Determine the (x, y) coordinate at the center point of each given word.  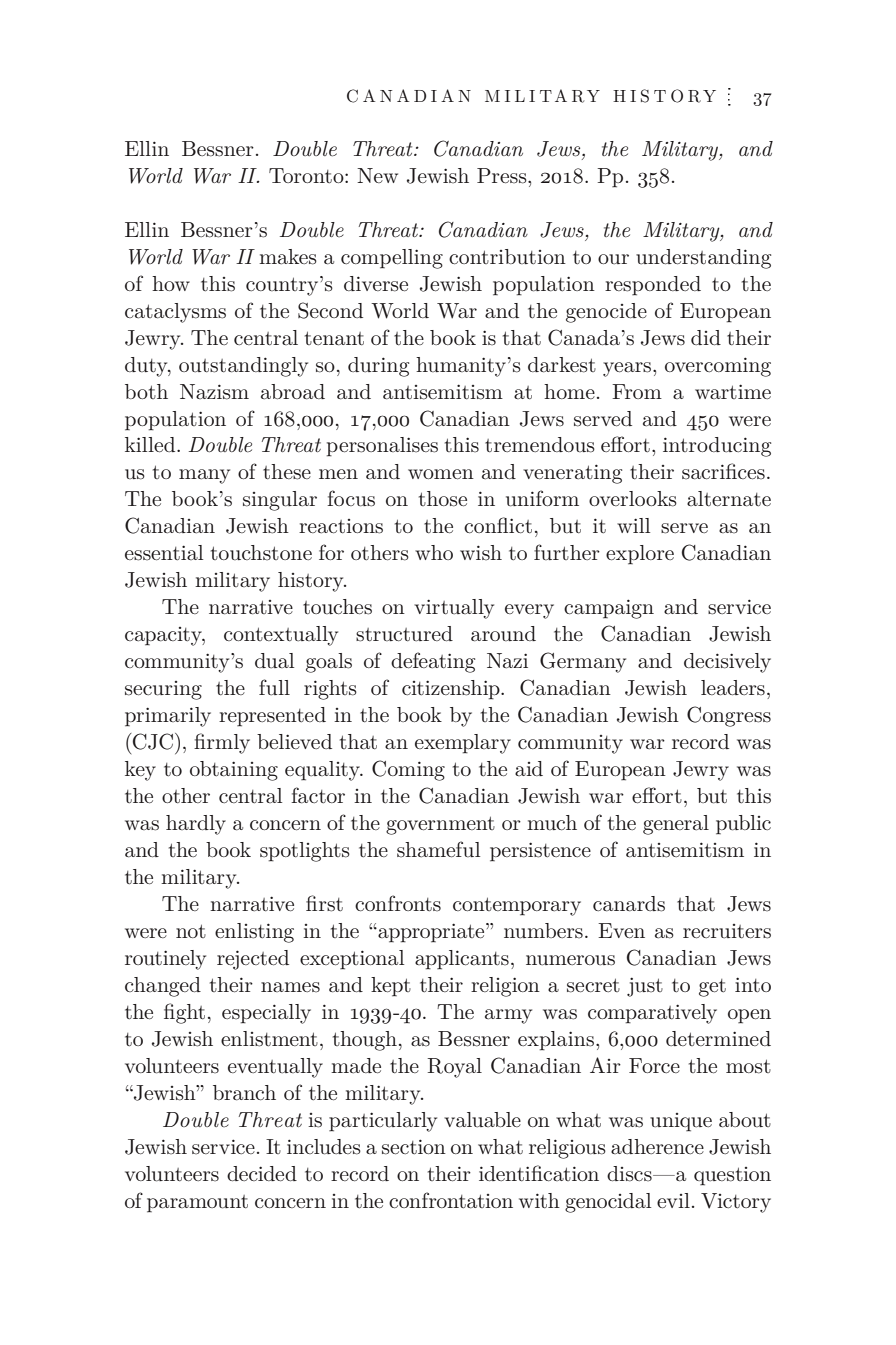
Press (503, 176)
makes (288, 257)
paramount (197, 1204)
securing (163, 690)
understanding (703, 259)
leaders (733, 688)
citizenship (452, 690)
